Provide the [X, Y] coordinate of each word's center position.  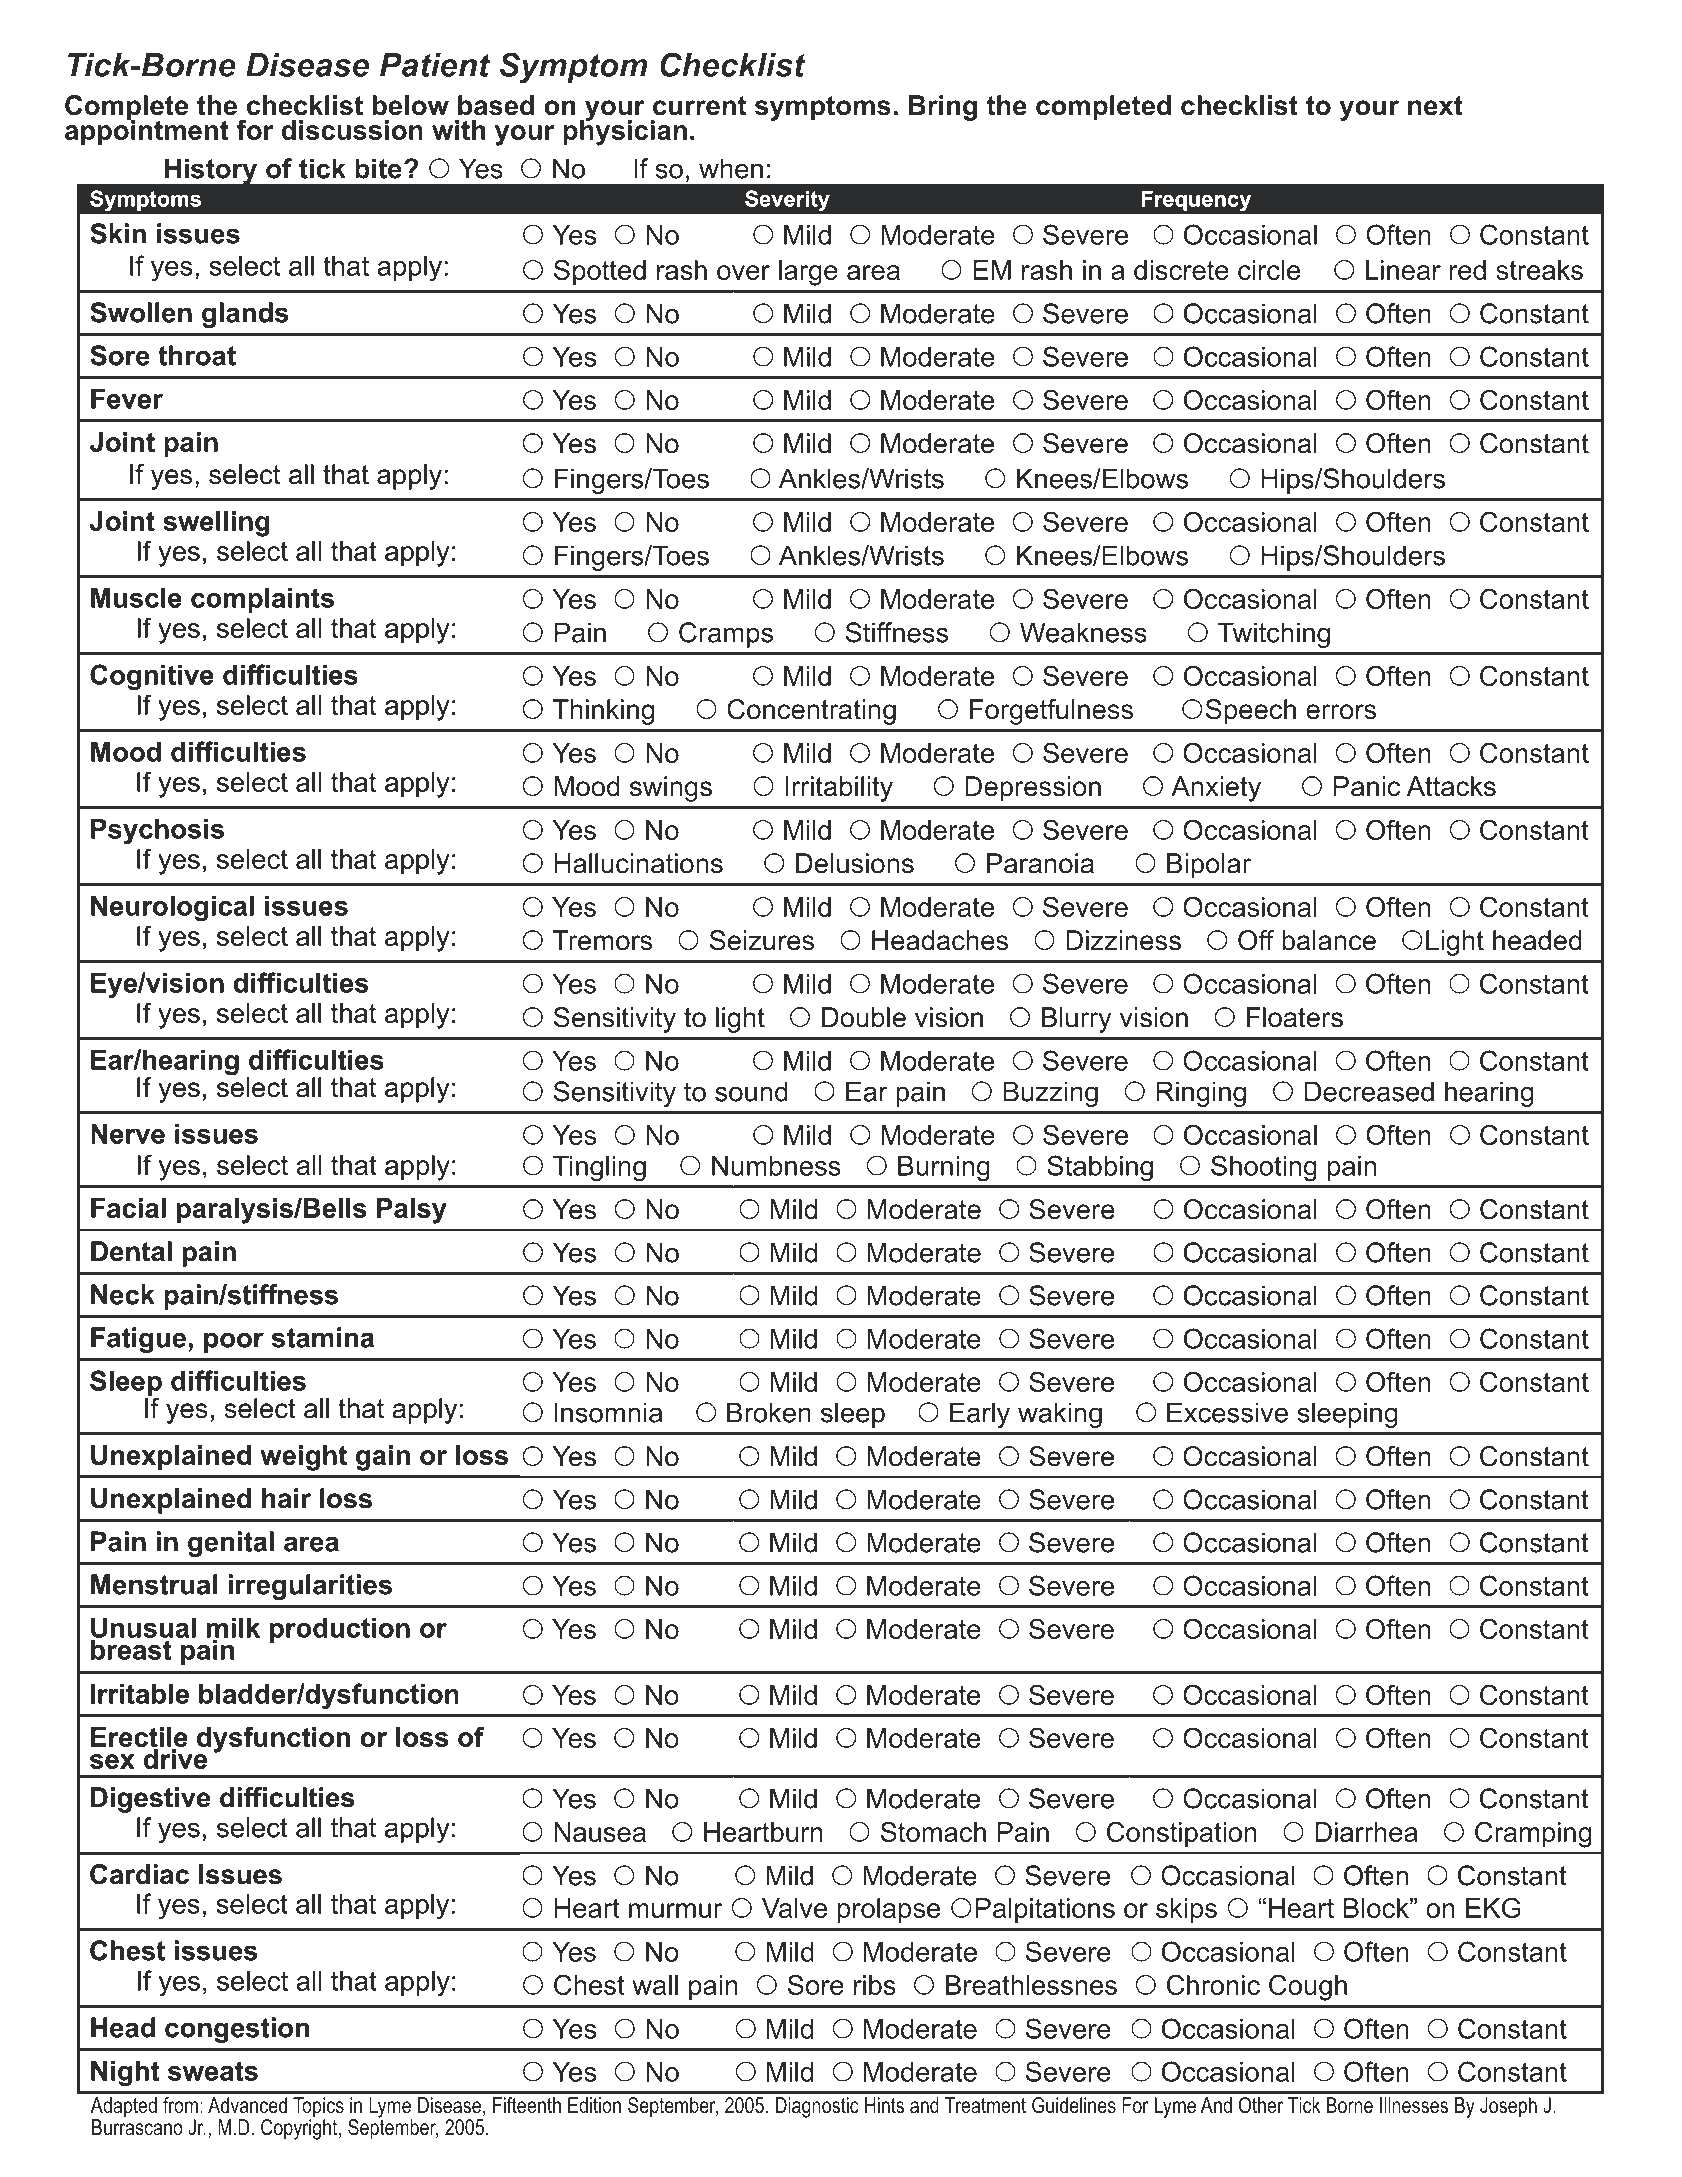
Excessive [1227, 1412]
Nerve [128, 1134]
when [731, 168]
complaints [262, 600]
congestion [237, 2030]
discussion [352, 130]
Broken [769, 1412]
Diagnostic [817, 2107]
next [1435, 106]
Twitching [1274, 635]
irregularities [310, 1587]
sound [751, 1091]
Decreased [1369, 1091]
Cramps [726, 635]
